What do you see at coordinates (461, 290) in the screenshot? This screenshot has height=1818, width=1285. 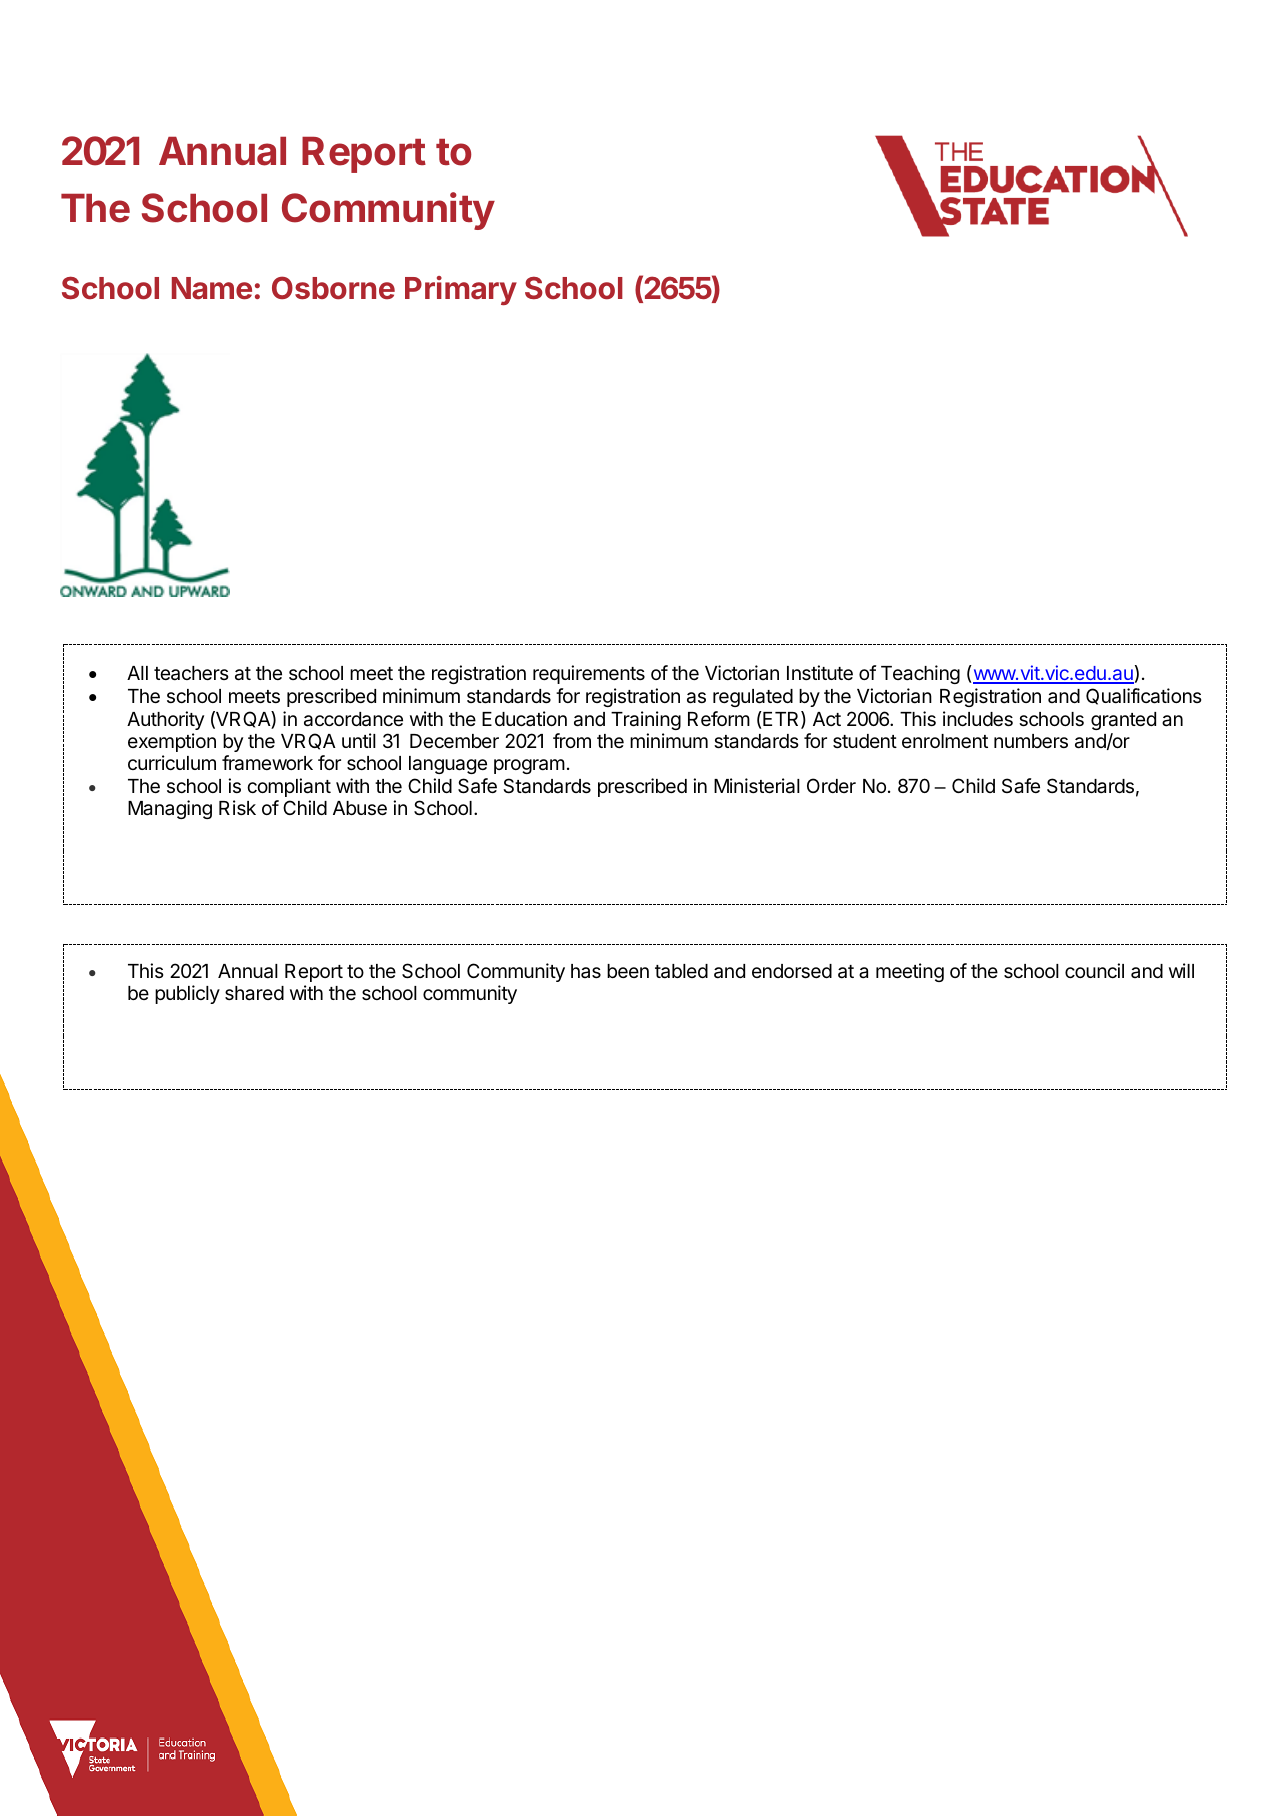 I see `Primary` at bounding box center [461, 290].
